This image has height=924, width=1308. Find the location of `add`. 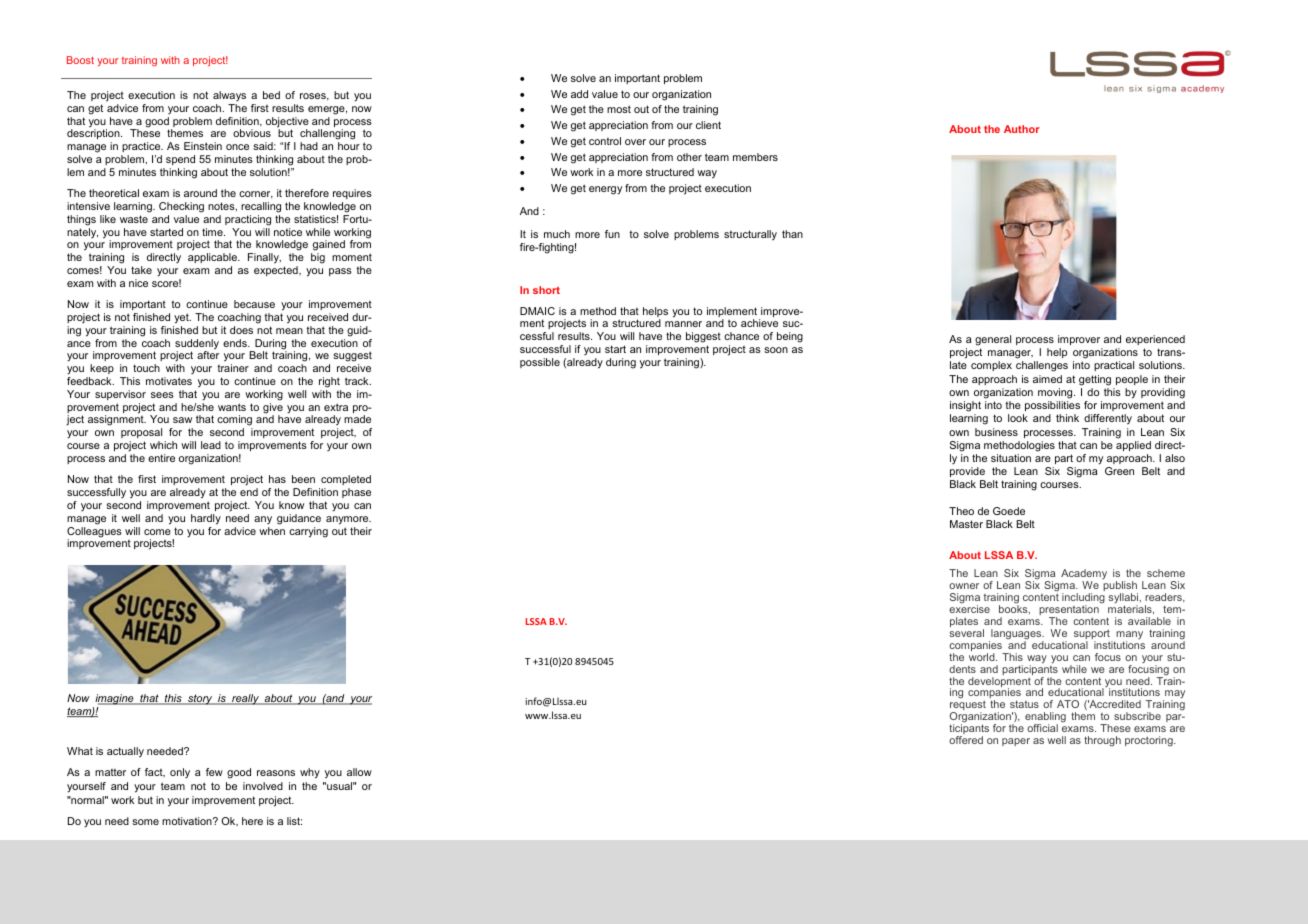

add is located at coordinates (579, 94).
